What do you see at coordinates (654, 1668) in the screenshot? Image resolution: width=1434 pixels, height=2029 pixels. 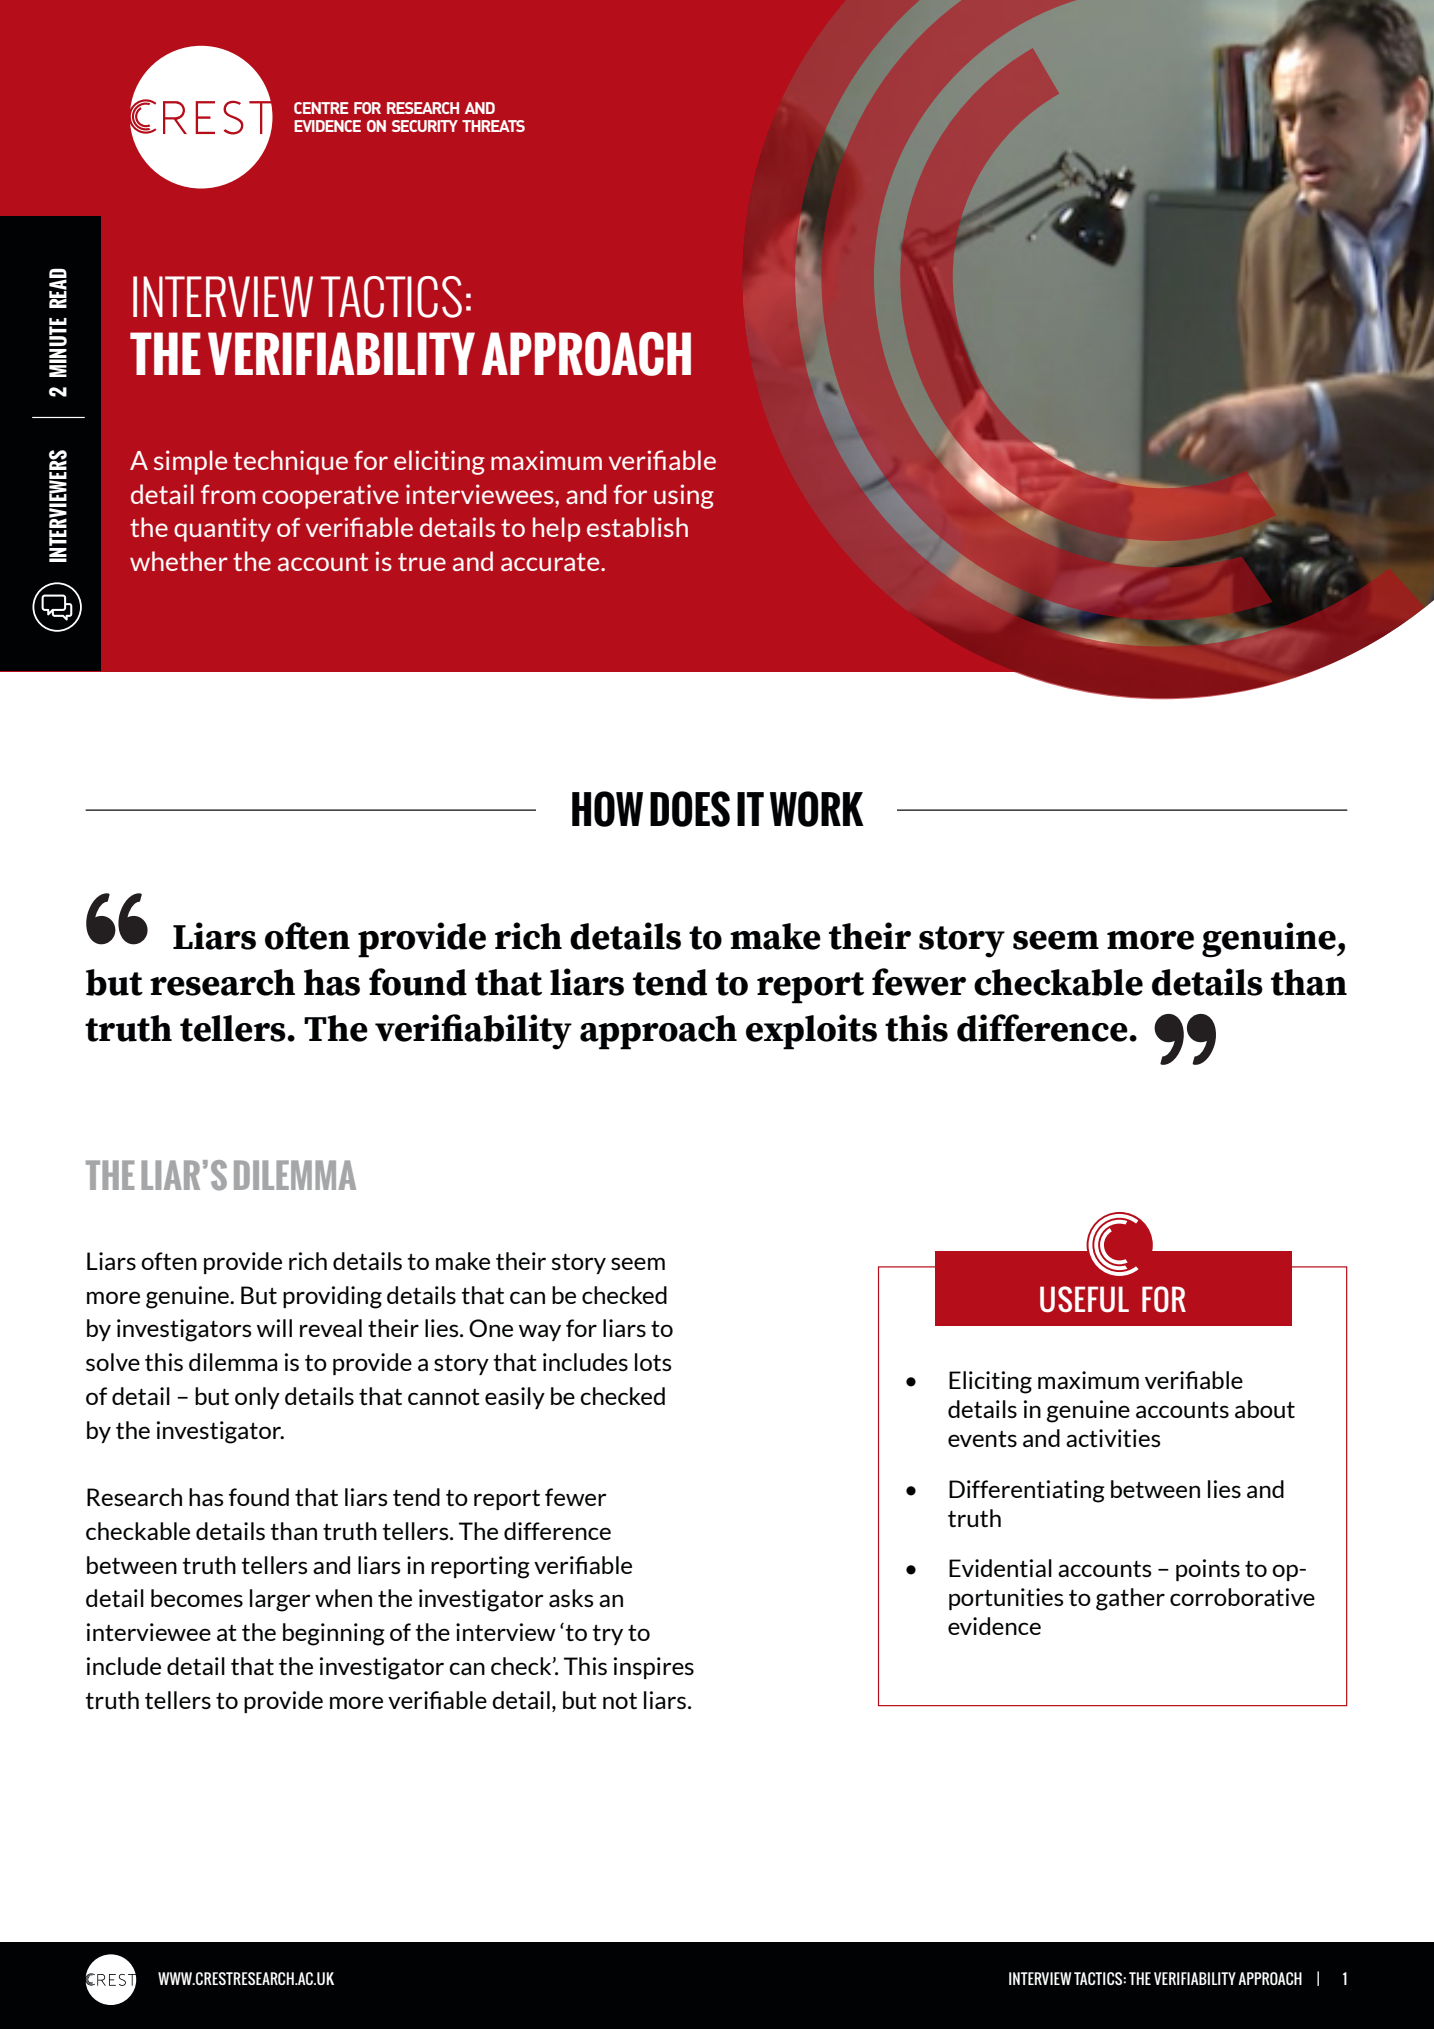 I see `inspires` at bounding box center [654, 1668].
